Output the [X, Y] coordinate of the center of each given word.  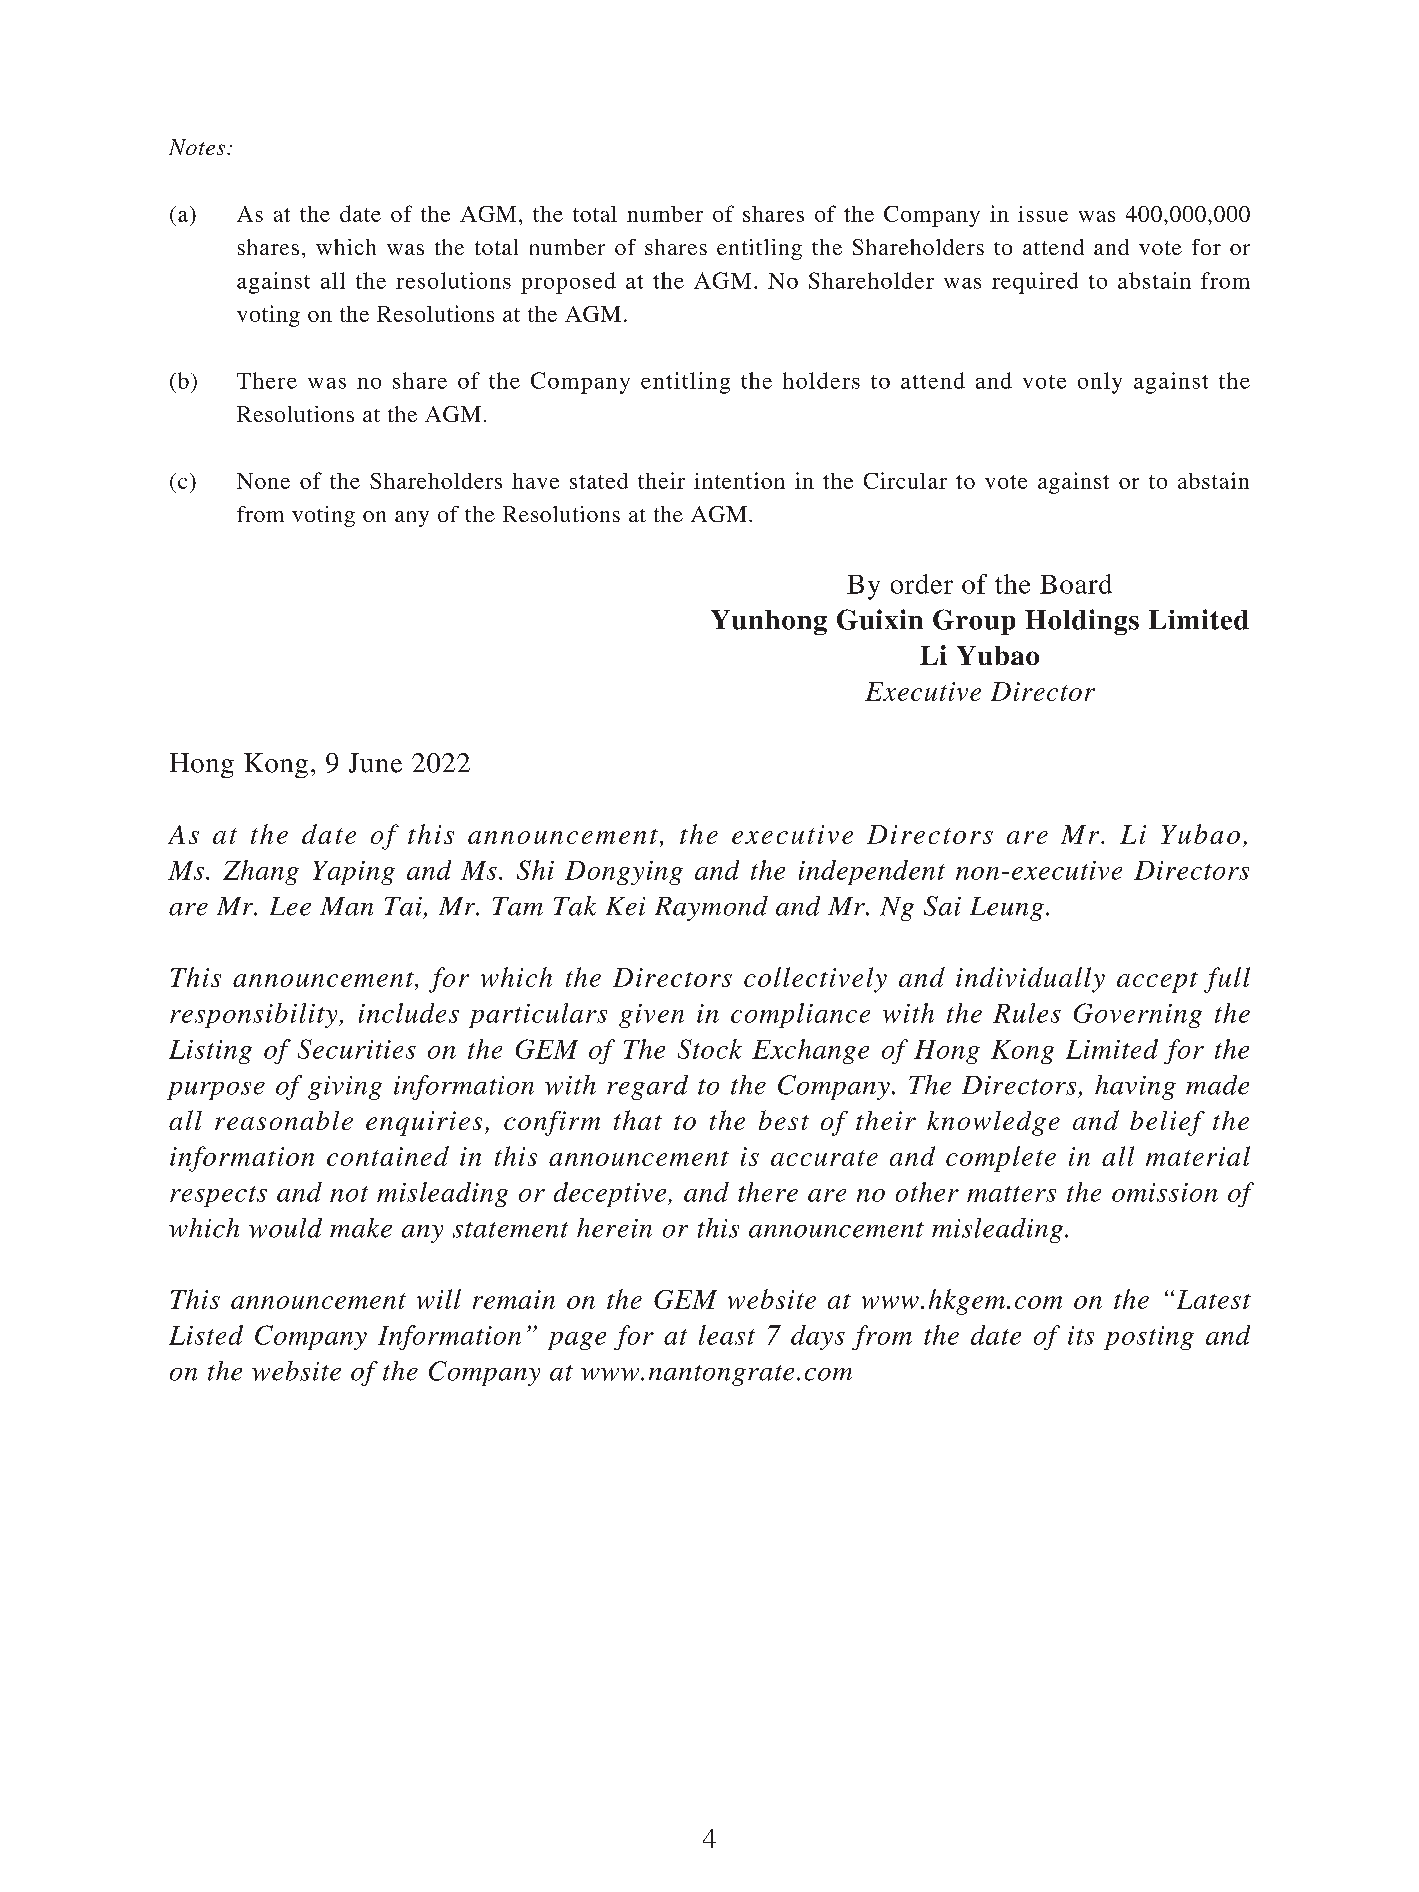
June [375, 763]
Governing [1138, 1015]
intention [739, 480]
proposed [568, 283]
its [1081, 1335]
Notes [198, 147]
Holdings [1082, 622]
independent [872, 872]
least [727, 1335]
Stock [710, 1049]
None [263, 481]
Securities [357, 1049]
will [439, 1299]
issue [1043, 214]
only [1100, 383]
